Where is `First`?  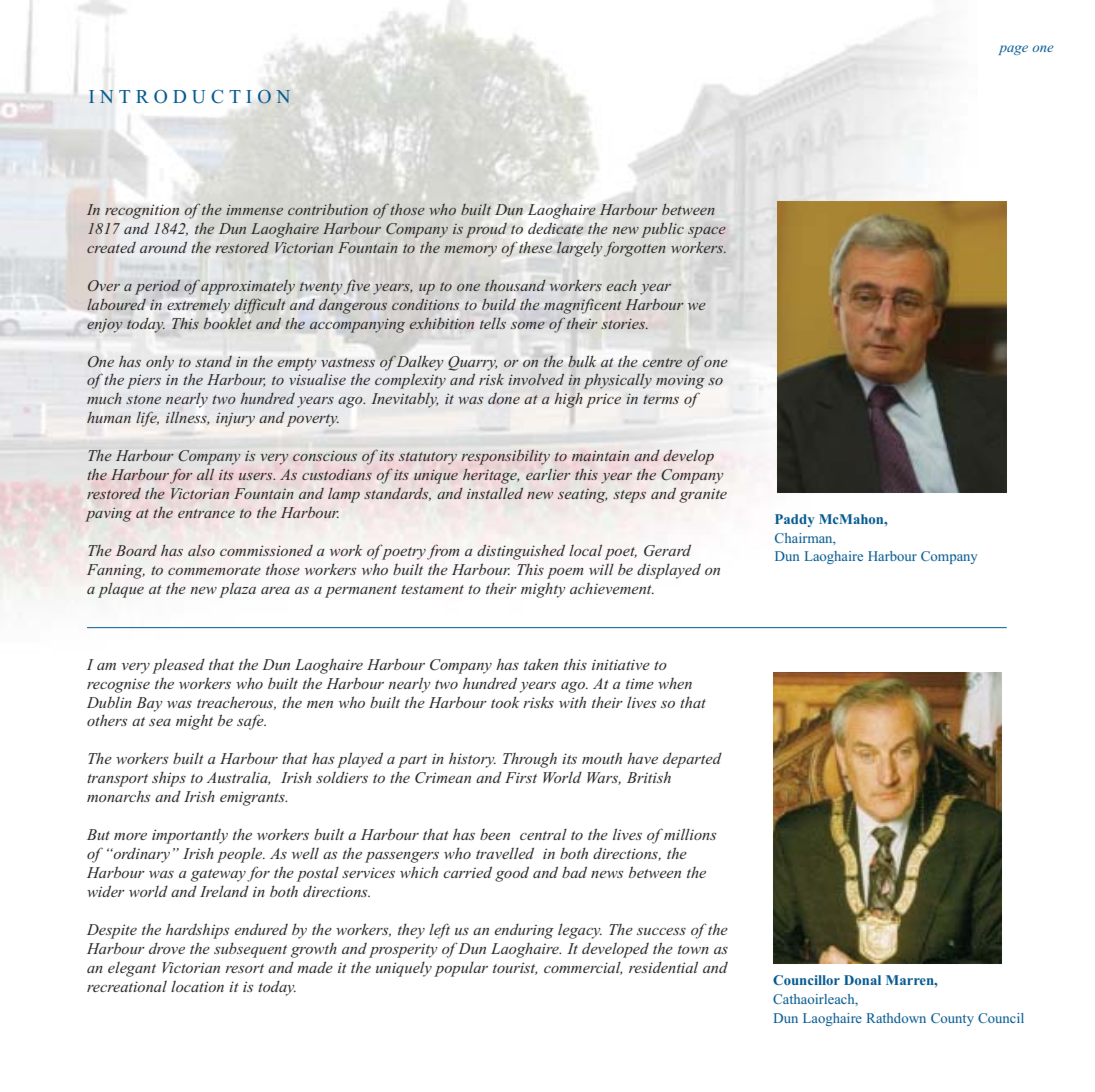
First is located at coordinates (521, 777).
